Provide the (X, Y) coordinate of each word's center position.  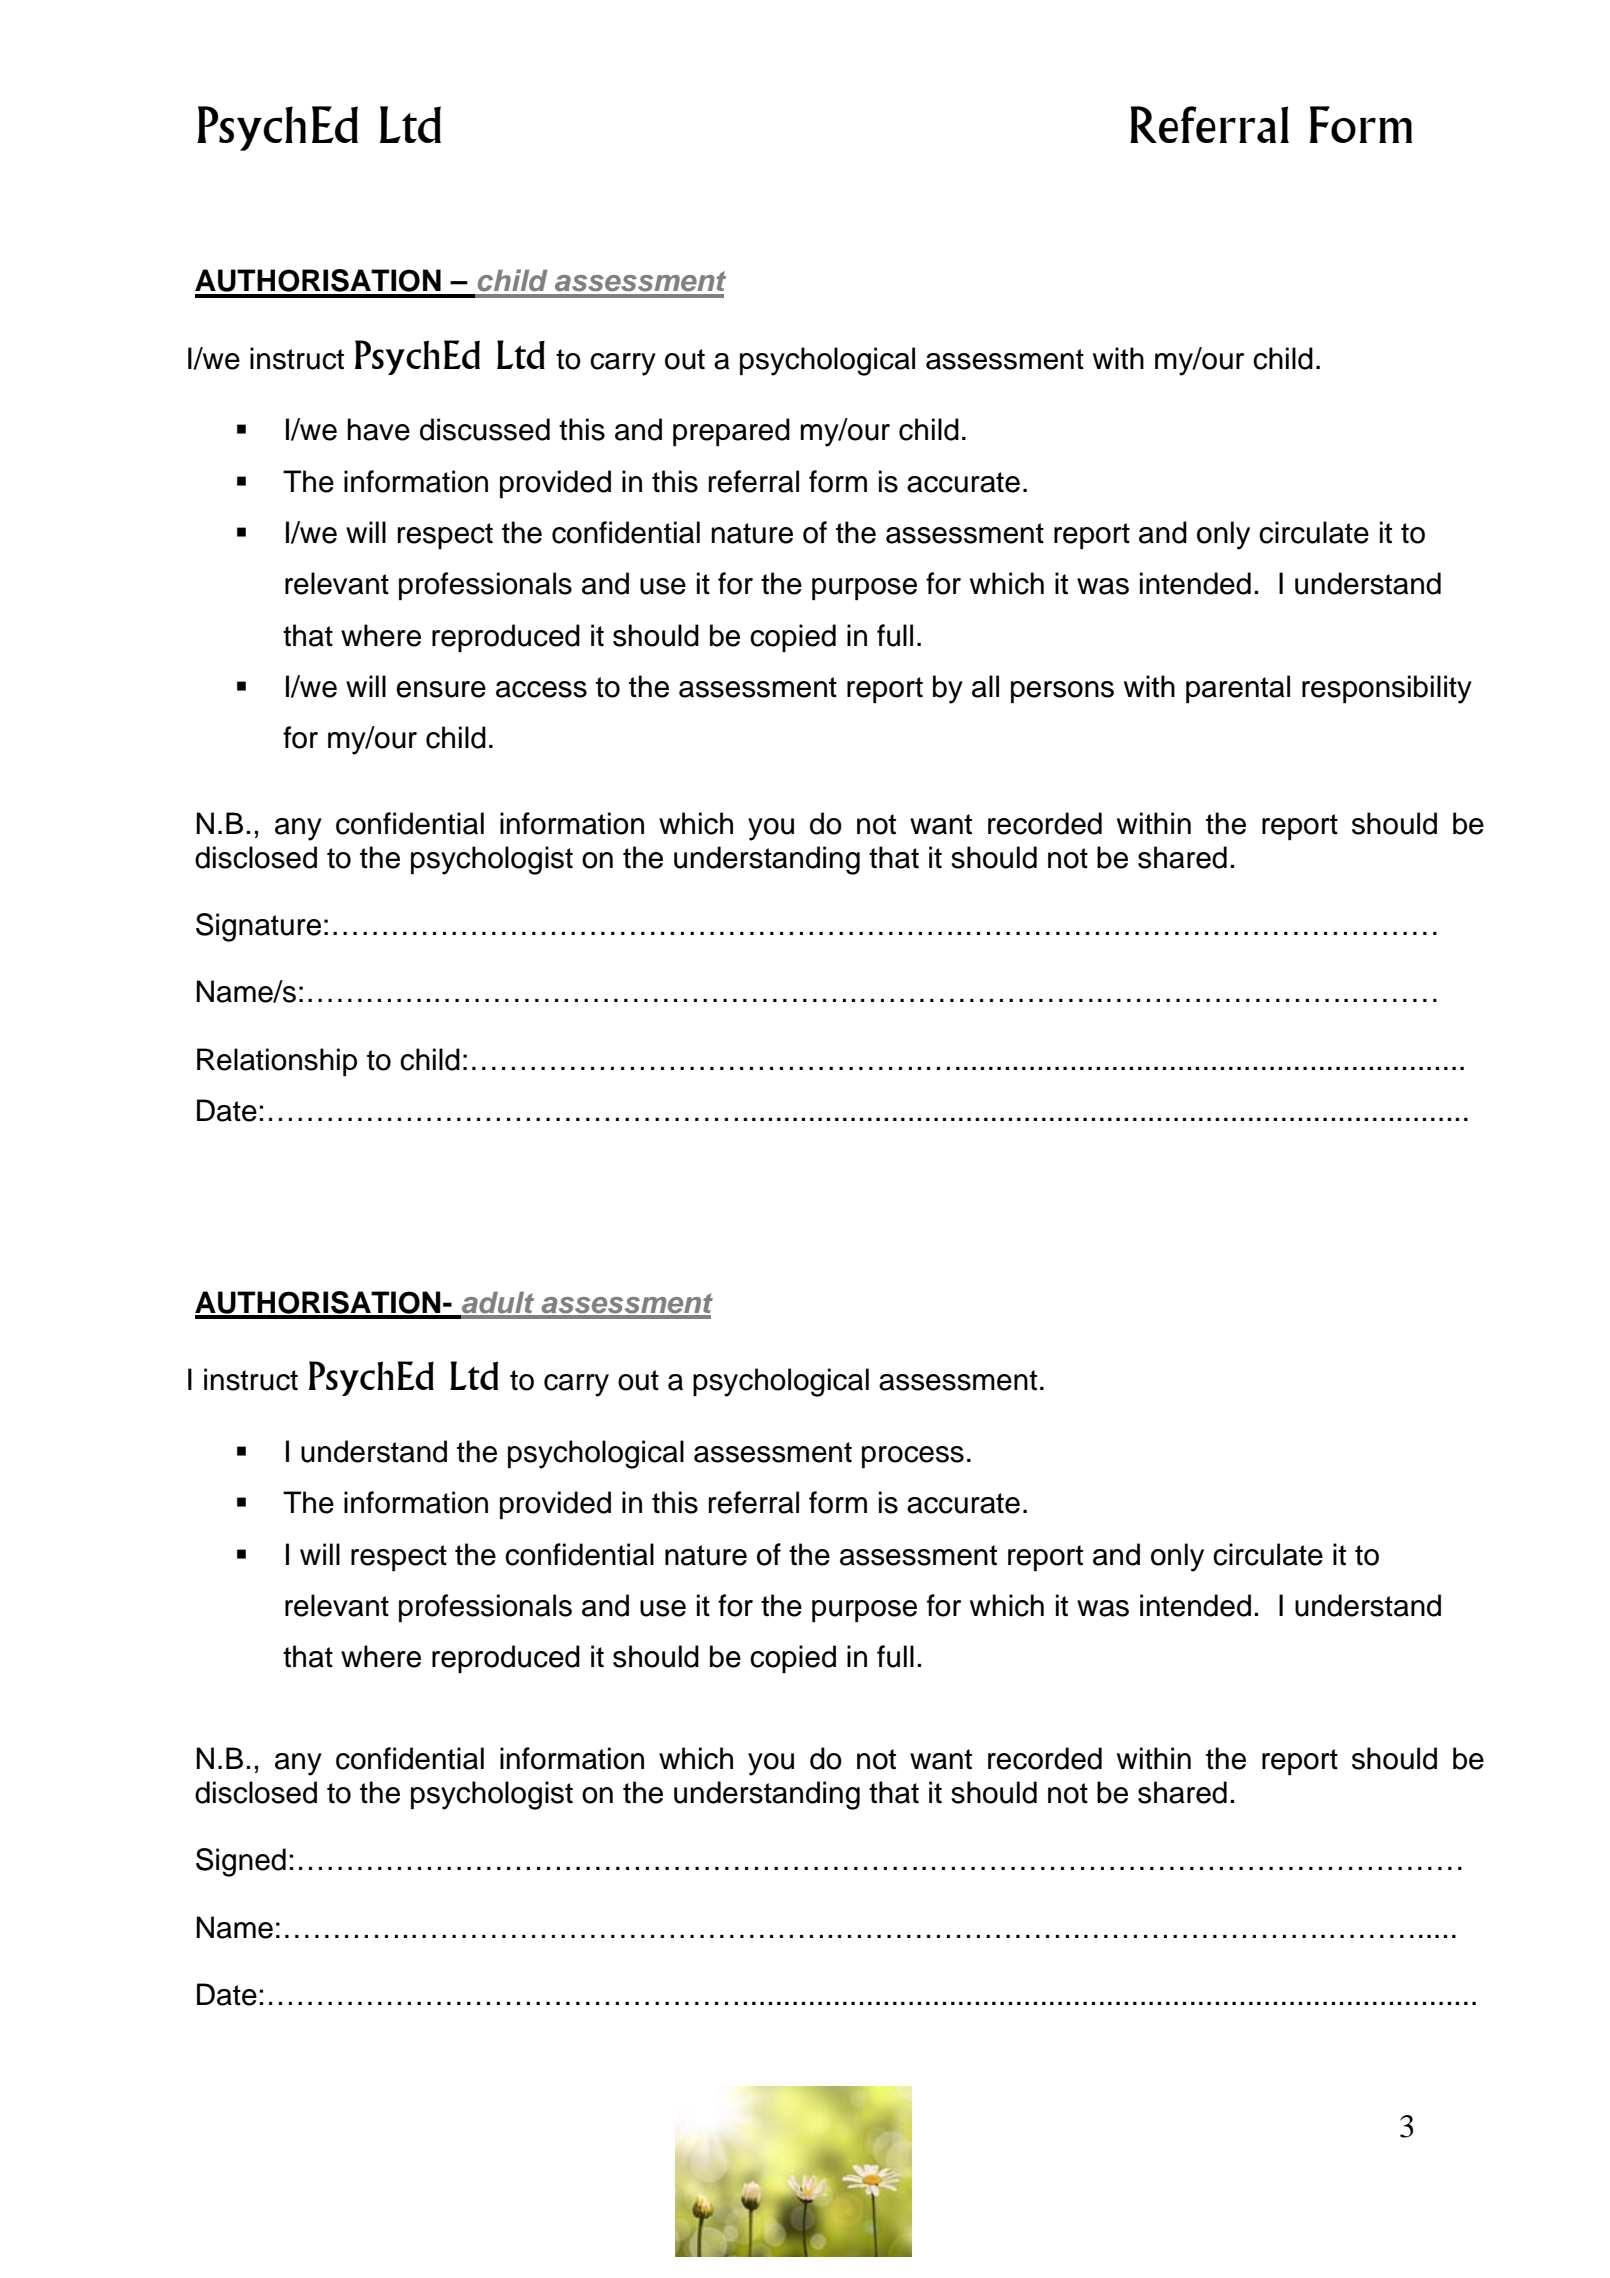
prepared (731, 432)
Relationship (277, 1062)
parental (1238, 689)
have (378, 429)
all (985, 686)
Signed (241, 1862)
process (913, 1457)
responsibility (1387, 689)
